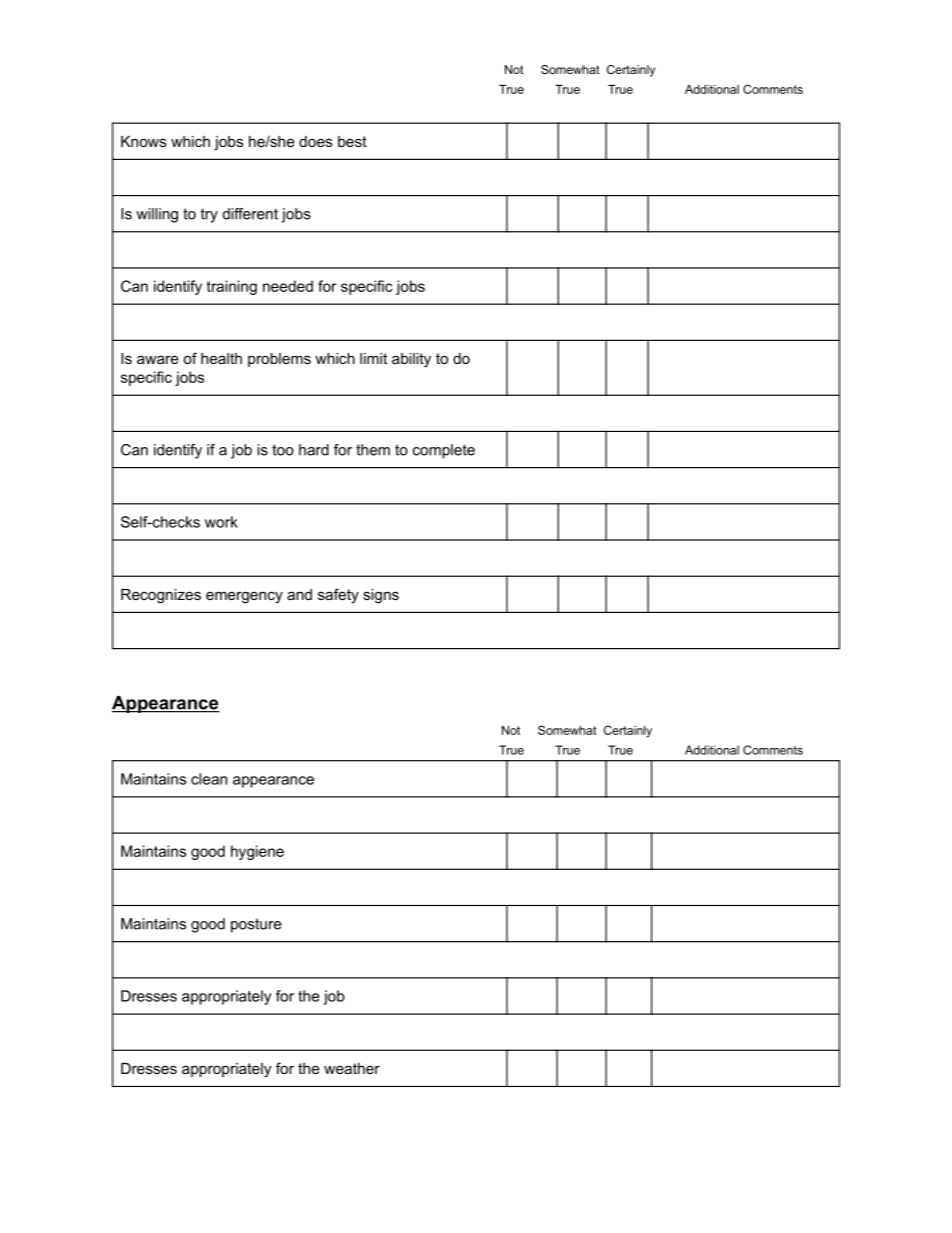 Image resolution: width=952 pixels, height=1233 pixels. I want to click on best, so click(352, 141).
